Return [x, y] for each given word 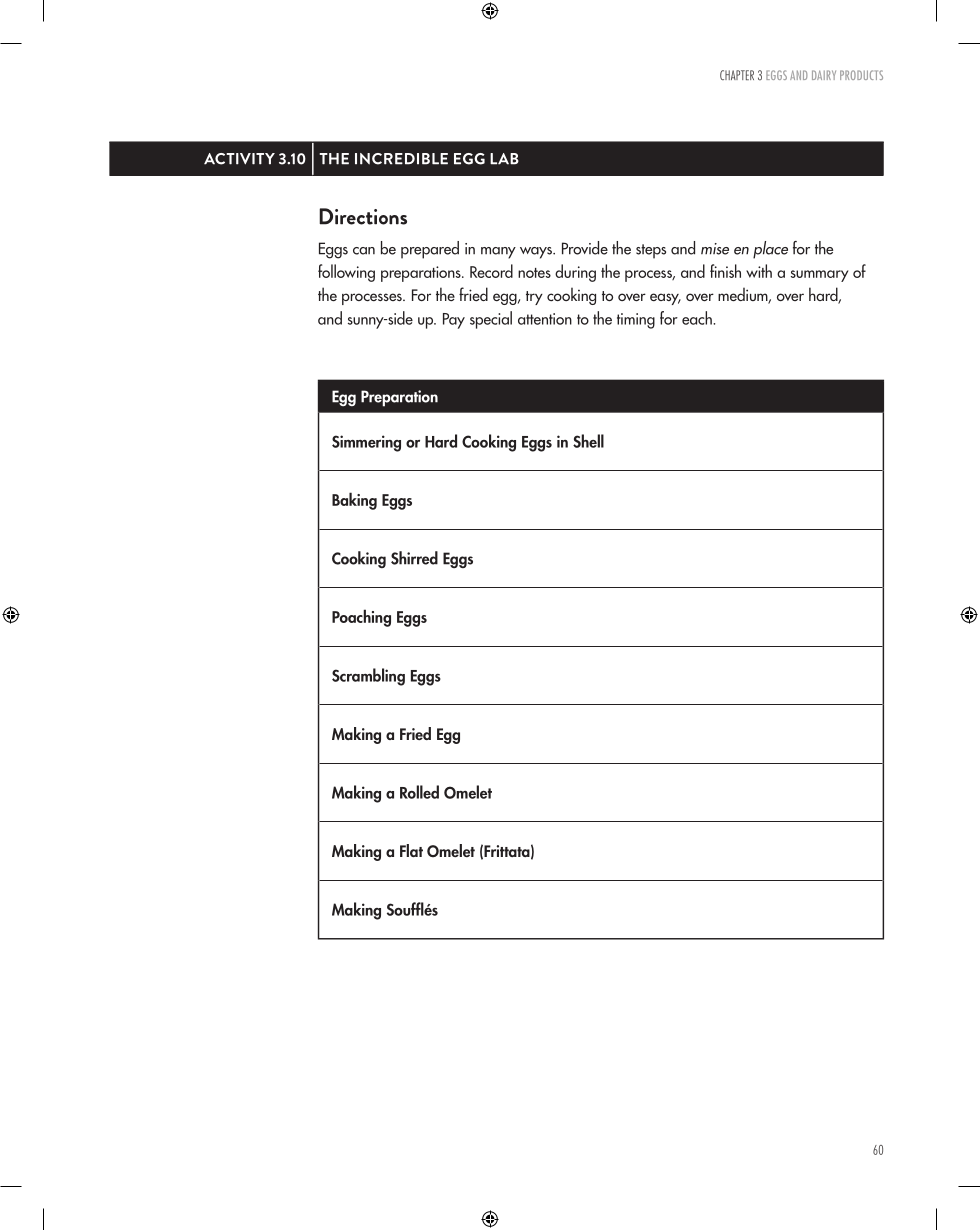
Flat [411, 850]
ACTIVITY [239, 159]
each [698, 318]
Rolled [419, 792]
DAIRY [824, 75]
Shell [588, 441]
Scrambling [368, 677]
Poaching [361, 618]
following [346, 273]
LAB [504, 159]
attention [545, 319]
